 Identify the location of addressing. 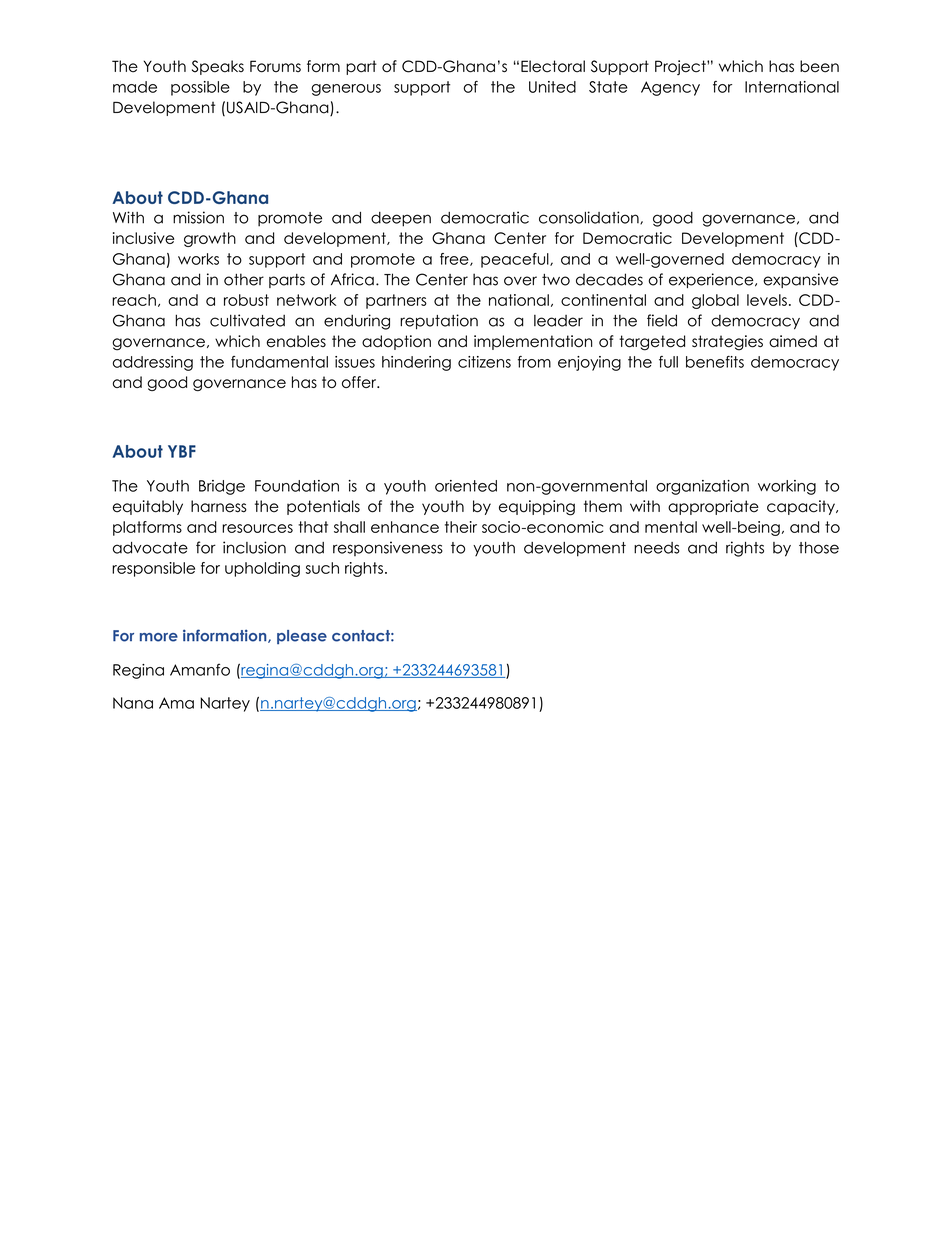
(153, 363).
